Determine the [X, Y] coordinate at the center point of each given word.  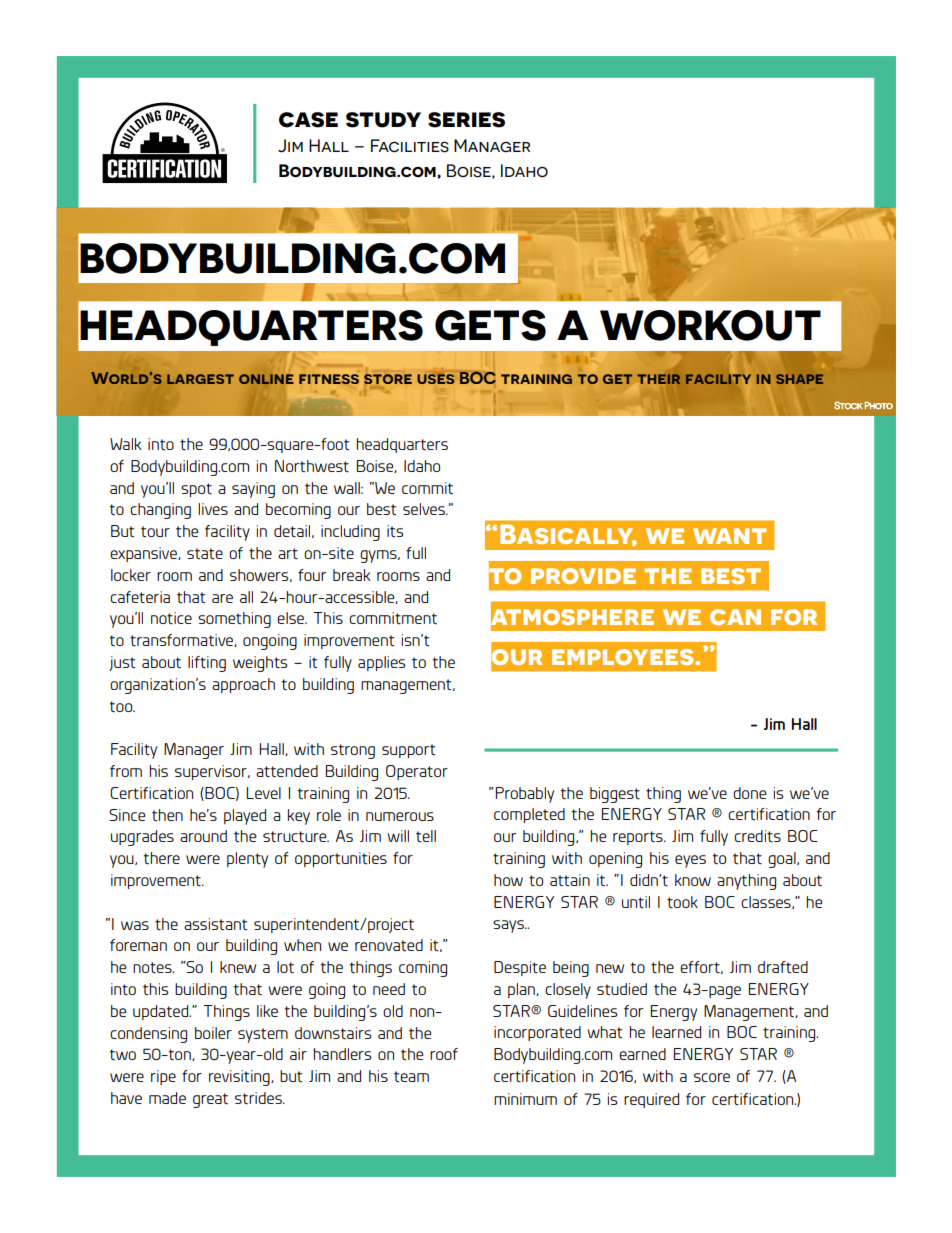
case [308, 120]
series [466, 120]
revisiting [240, 1078]
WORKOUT [710, 325]
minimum [525, 1099]
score [712, 1077]
